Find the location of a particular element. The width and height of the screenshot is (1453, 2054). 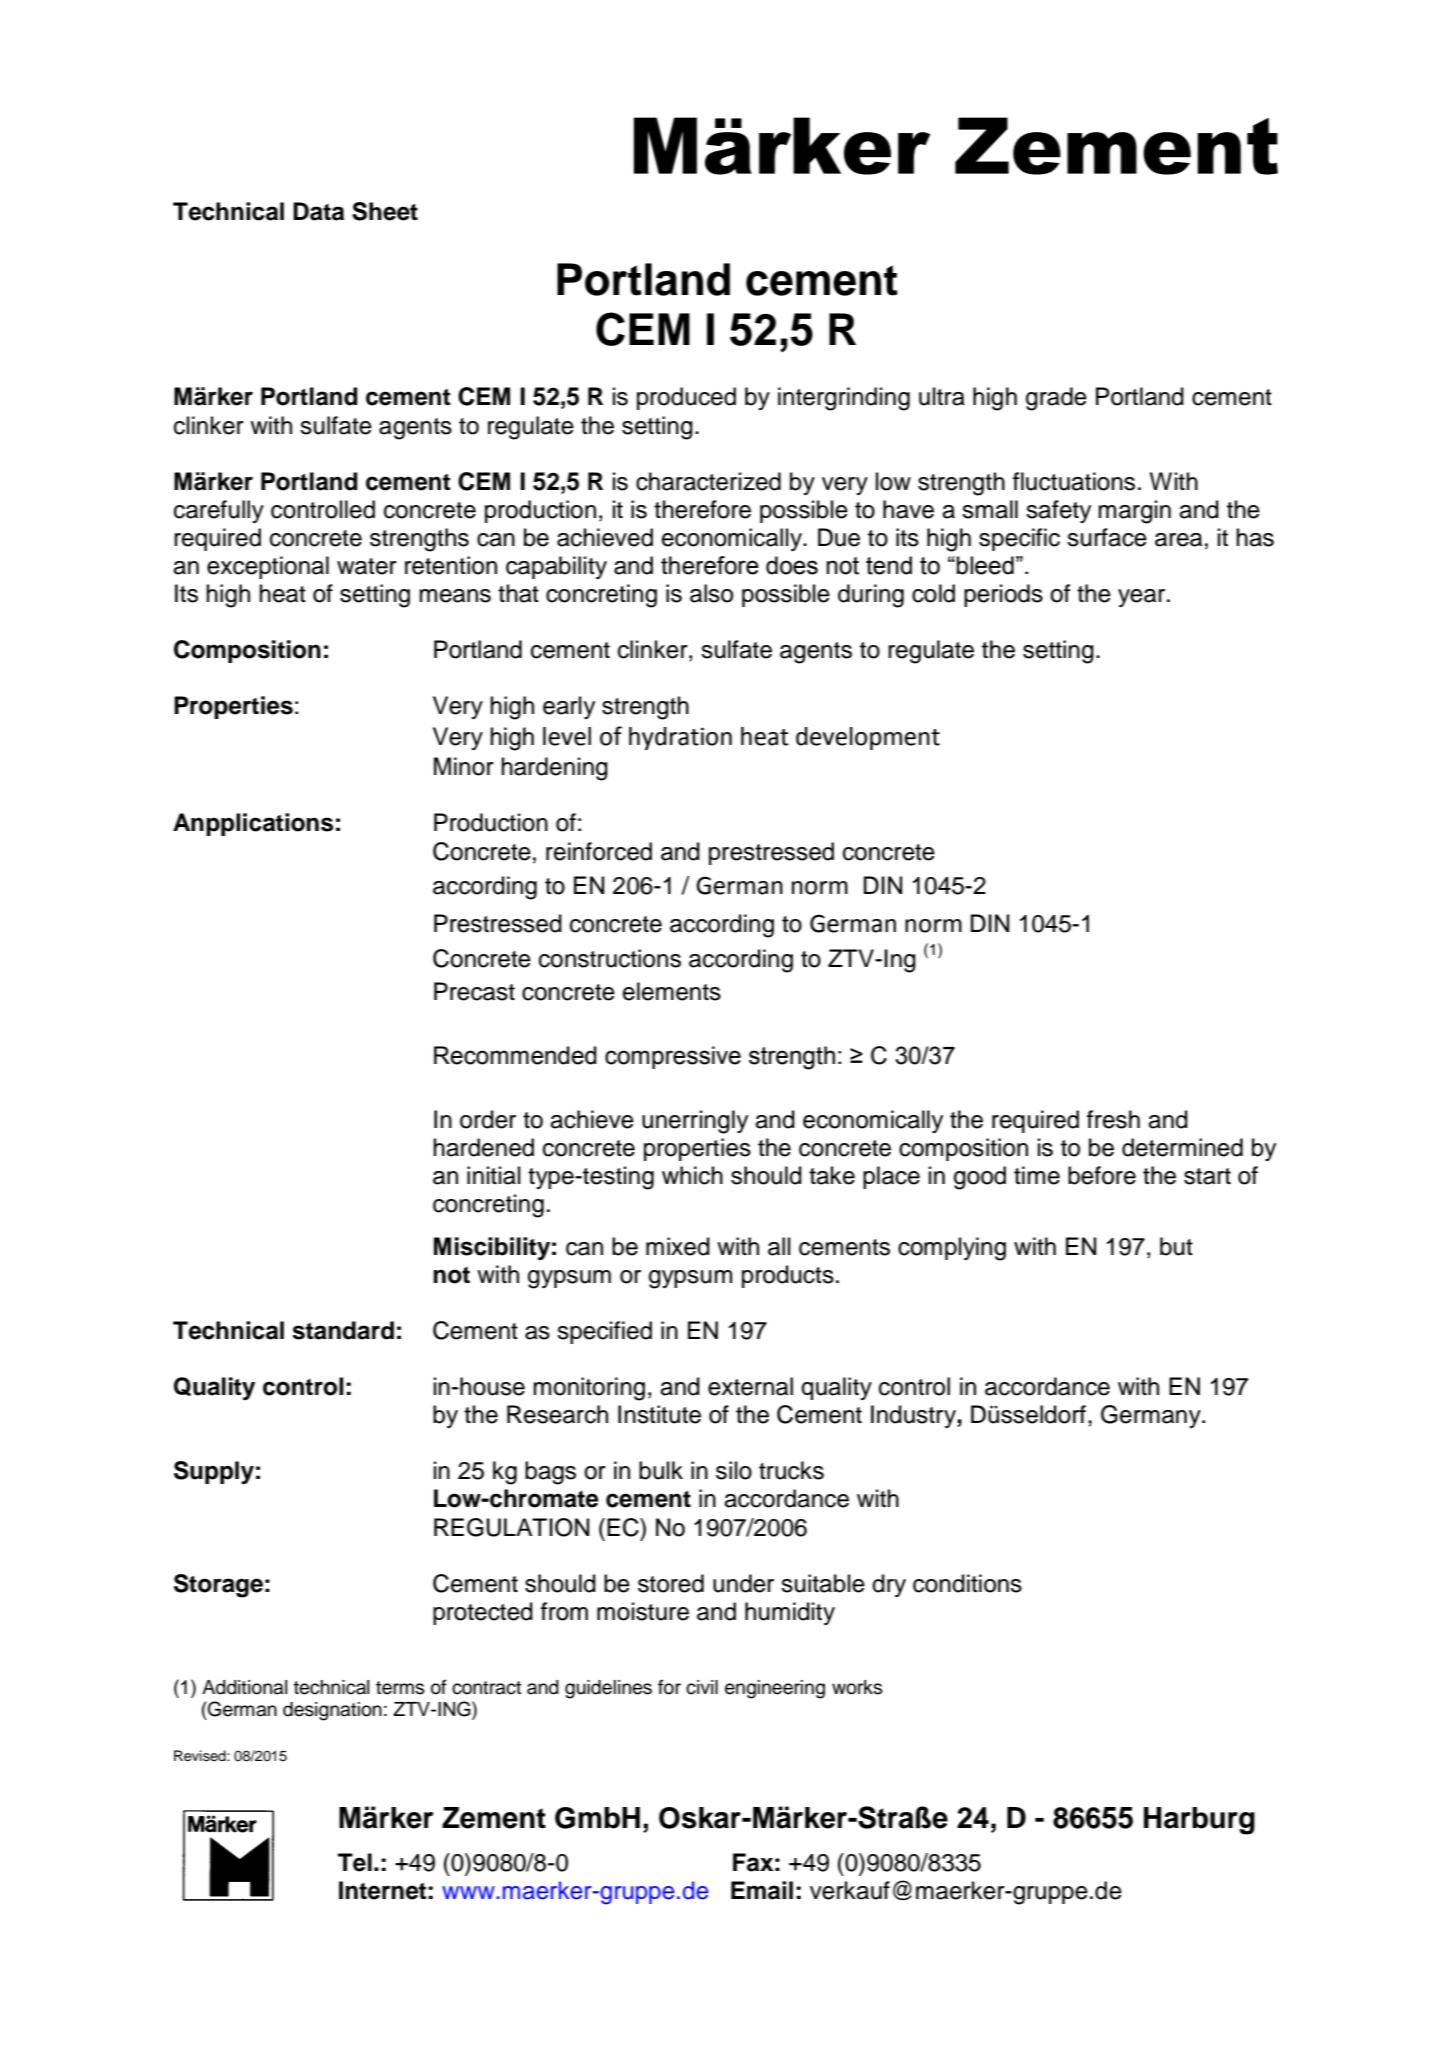

Email is located at coordinates (762, 1890).
